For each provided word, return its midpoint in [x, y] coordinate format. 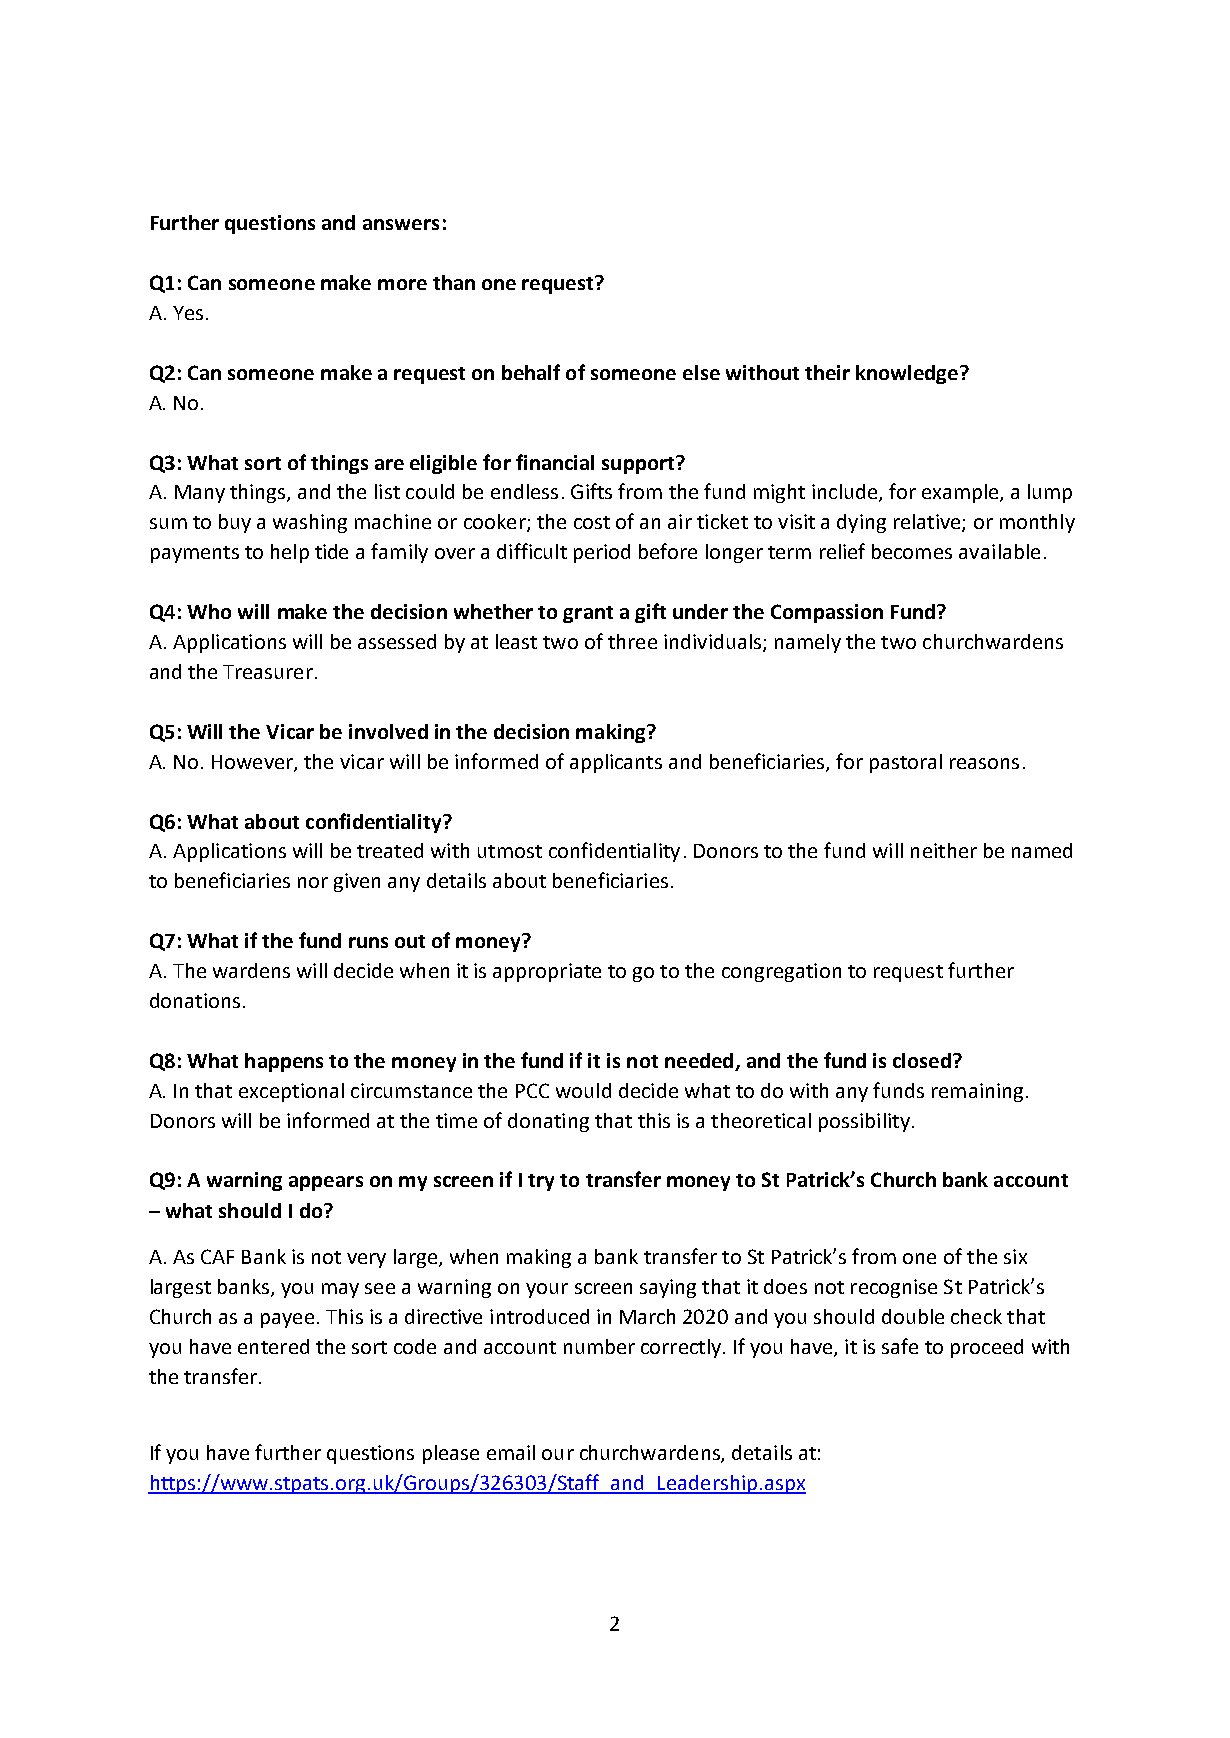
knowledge [908, 374]
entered [273, 1346]
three [632, 641]
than [454, 282]
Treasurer [269, 672]
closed [923, 1060]
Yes [188, 313]
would [583, 1090]
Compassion [827, 613]
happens [284, 1062]
